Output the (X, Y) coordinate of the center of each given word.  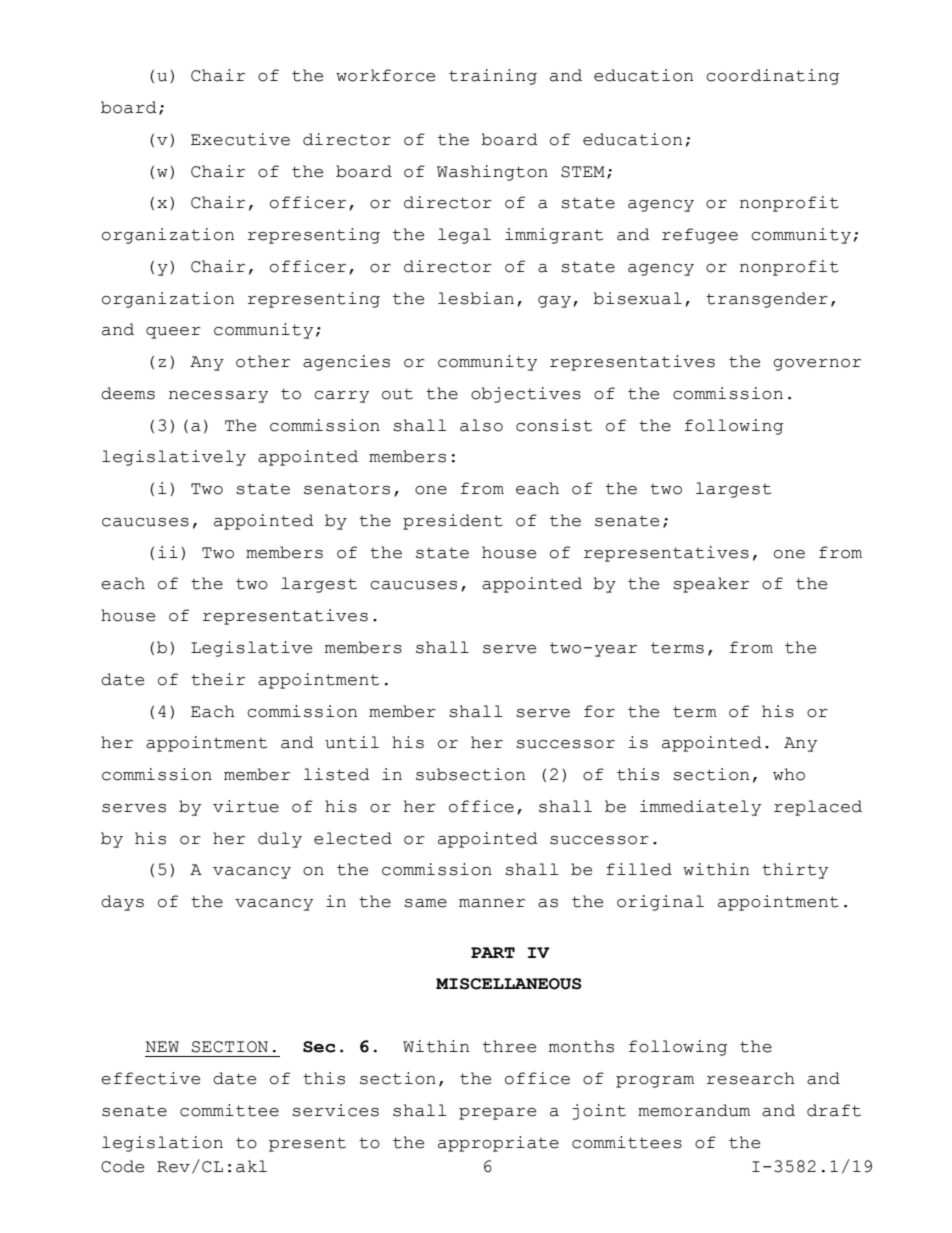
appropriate (498, 1144)
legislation (162, 1144)
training (493, 77)
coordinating (772, 77)
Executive (240, 139)
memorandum (694, 1110)
